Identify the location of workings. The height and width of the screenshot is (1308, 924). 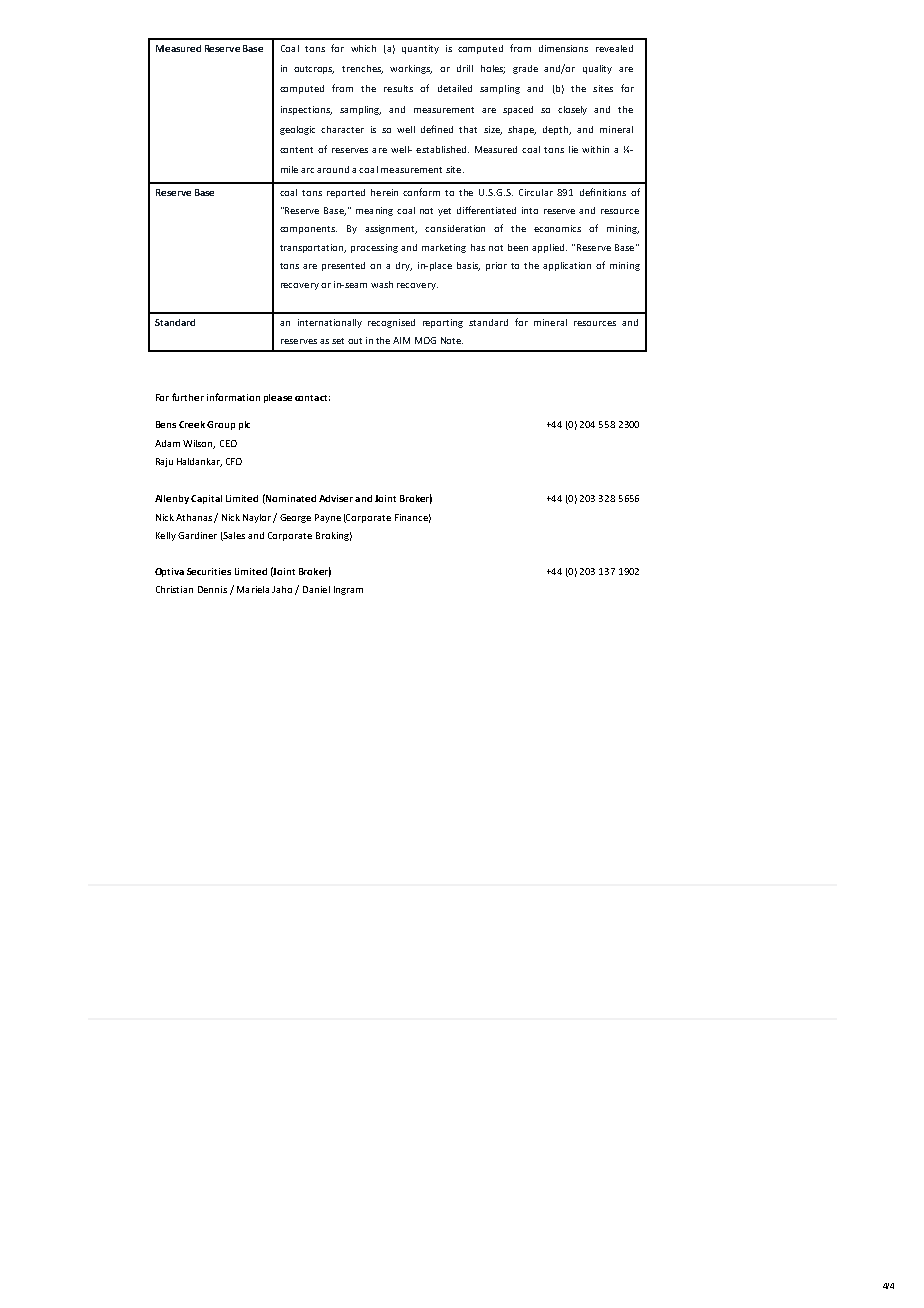
(411, 69).
